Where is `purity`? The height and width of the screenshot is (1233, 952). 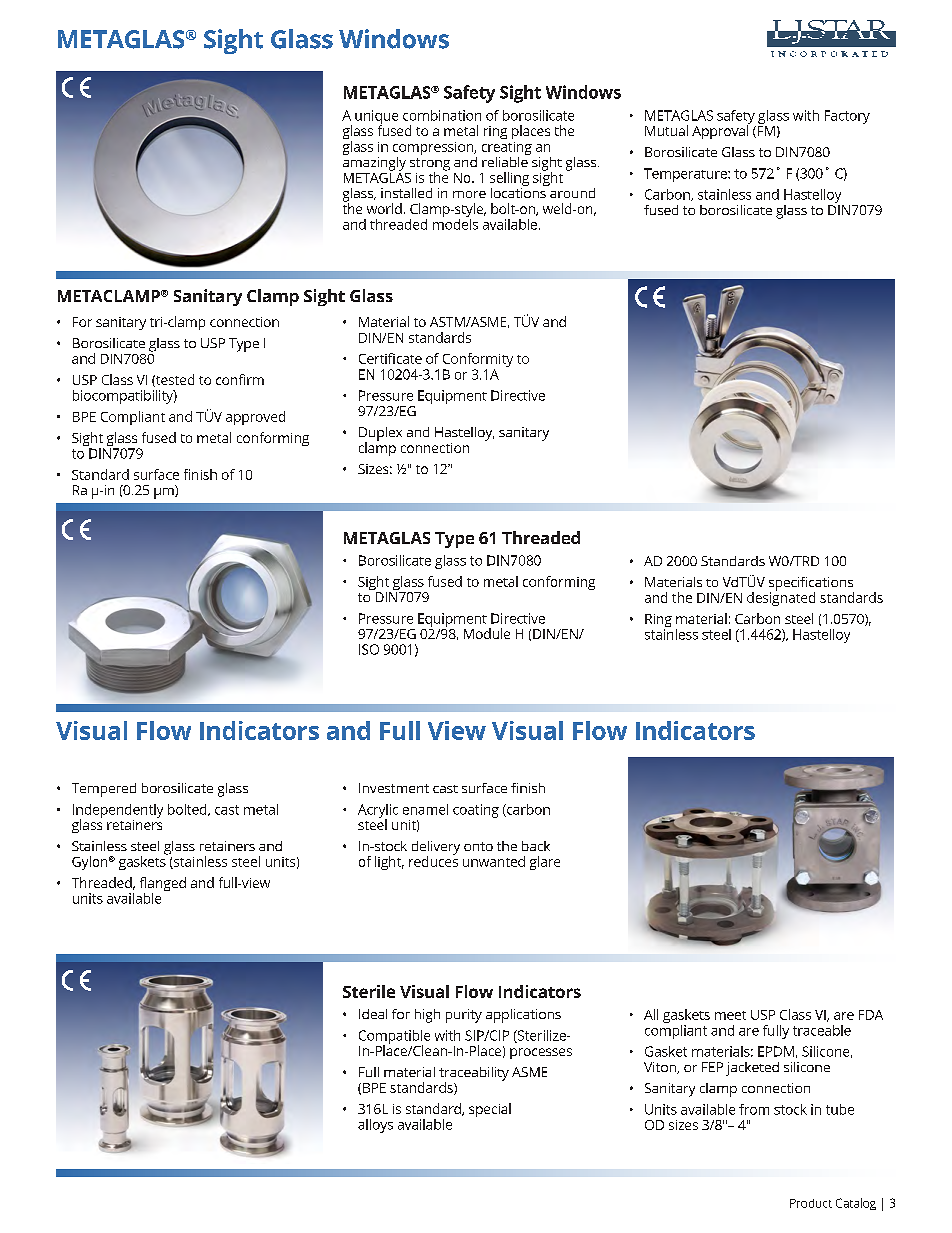 purity is located at coordinates (464, 1016).
